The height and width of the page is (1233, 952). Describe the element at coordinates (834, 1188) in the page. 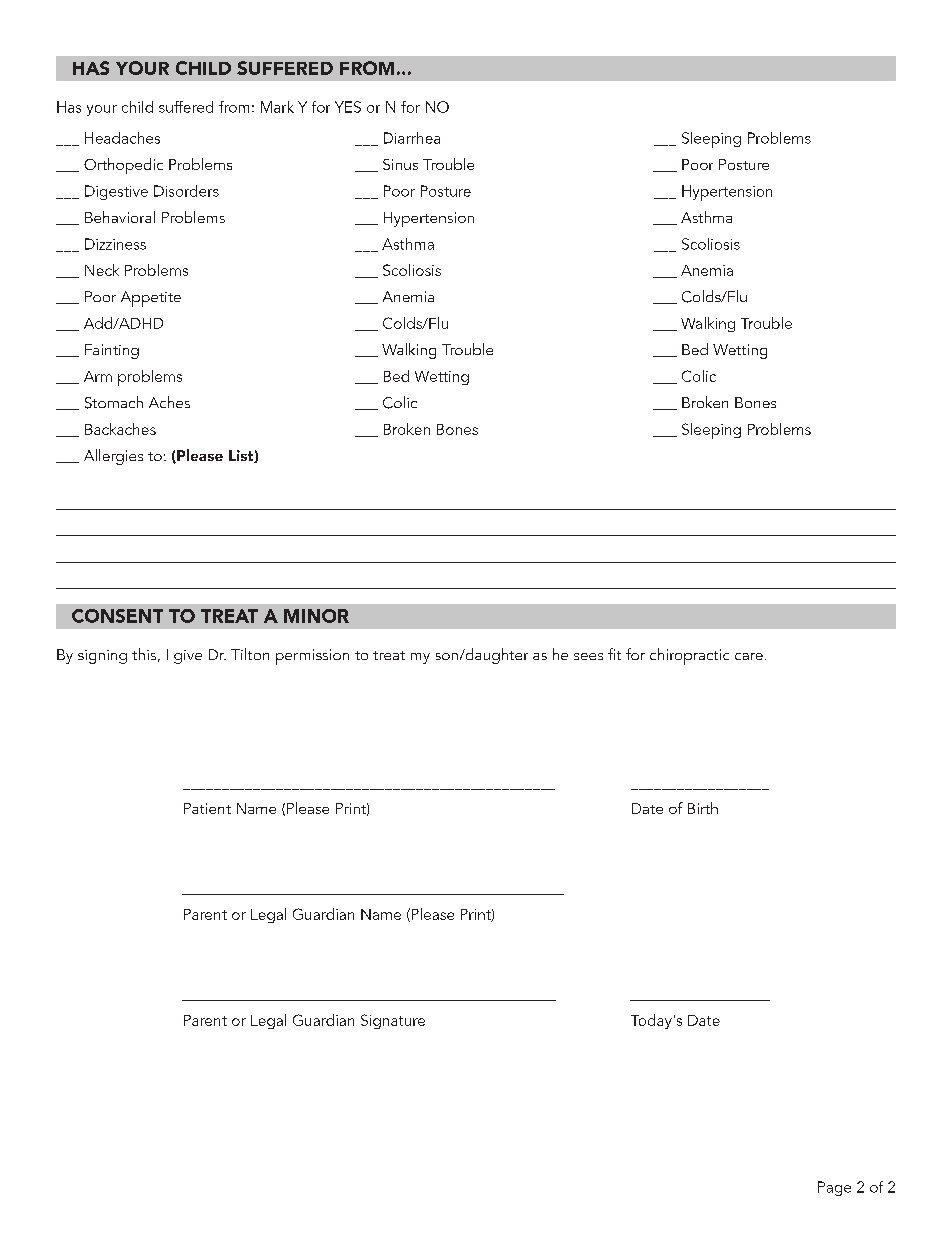

I see `Page` at that location.
